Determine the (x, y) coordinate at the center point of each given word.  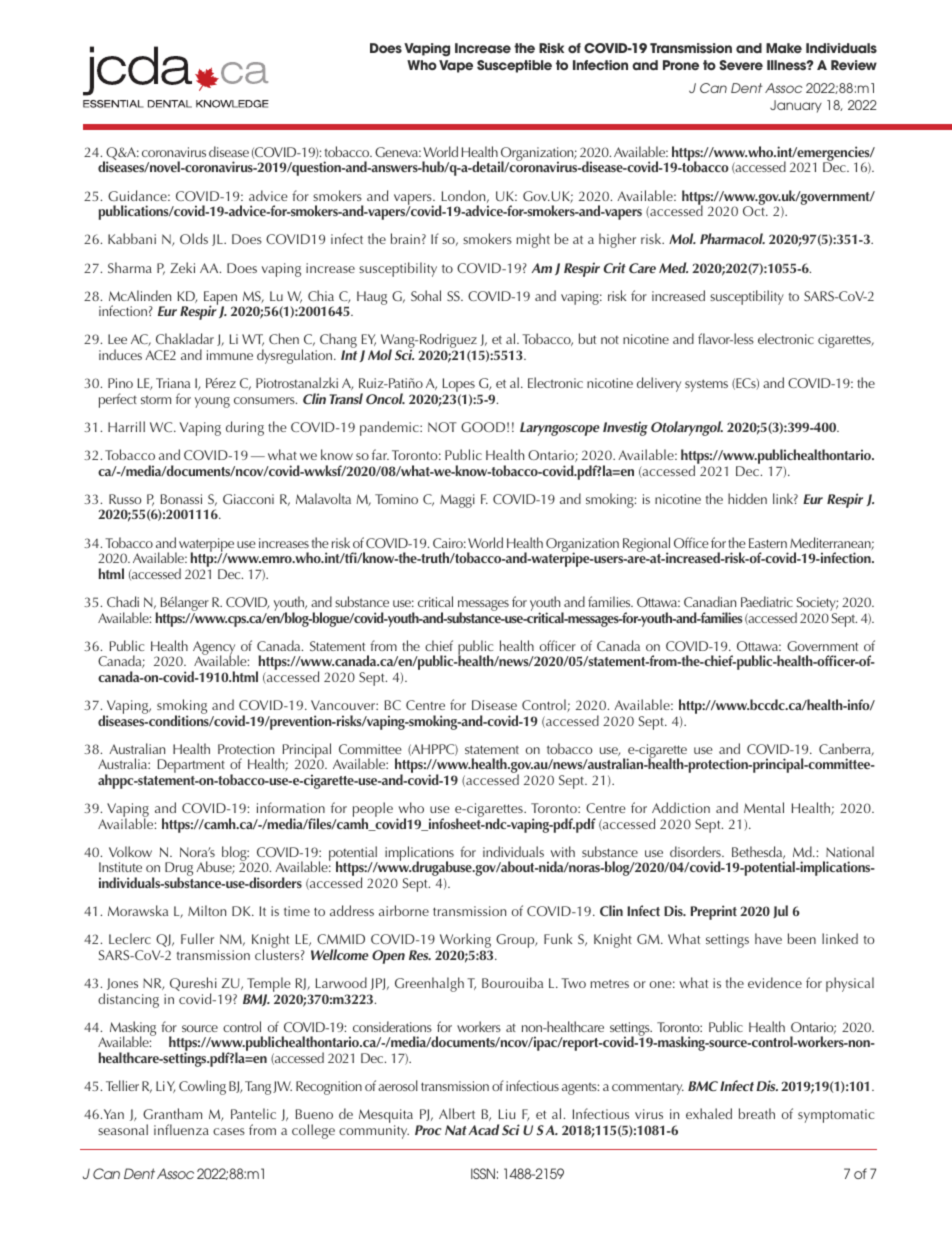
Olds (194, 238)
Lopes (459, 386)
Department (191, 766)
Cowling (202, 1087)
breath (757, 1113)
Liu (507, 1114)
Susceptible (514, 66)
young (212, 402)
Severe (741, 65)
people (373, 811)
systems (706, 385)
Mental (764, 807)
